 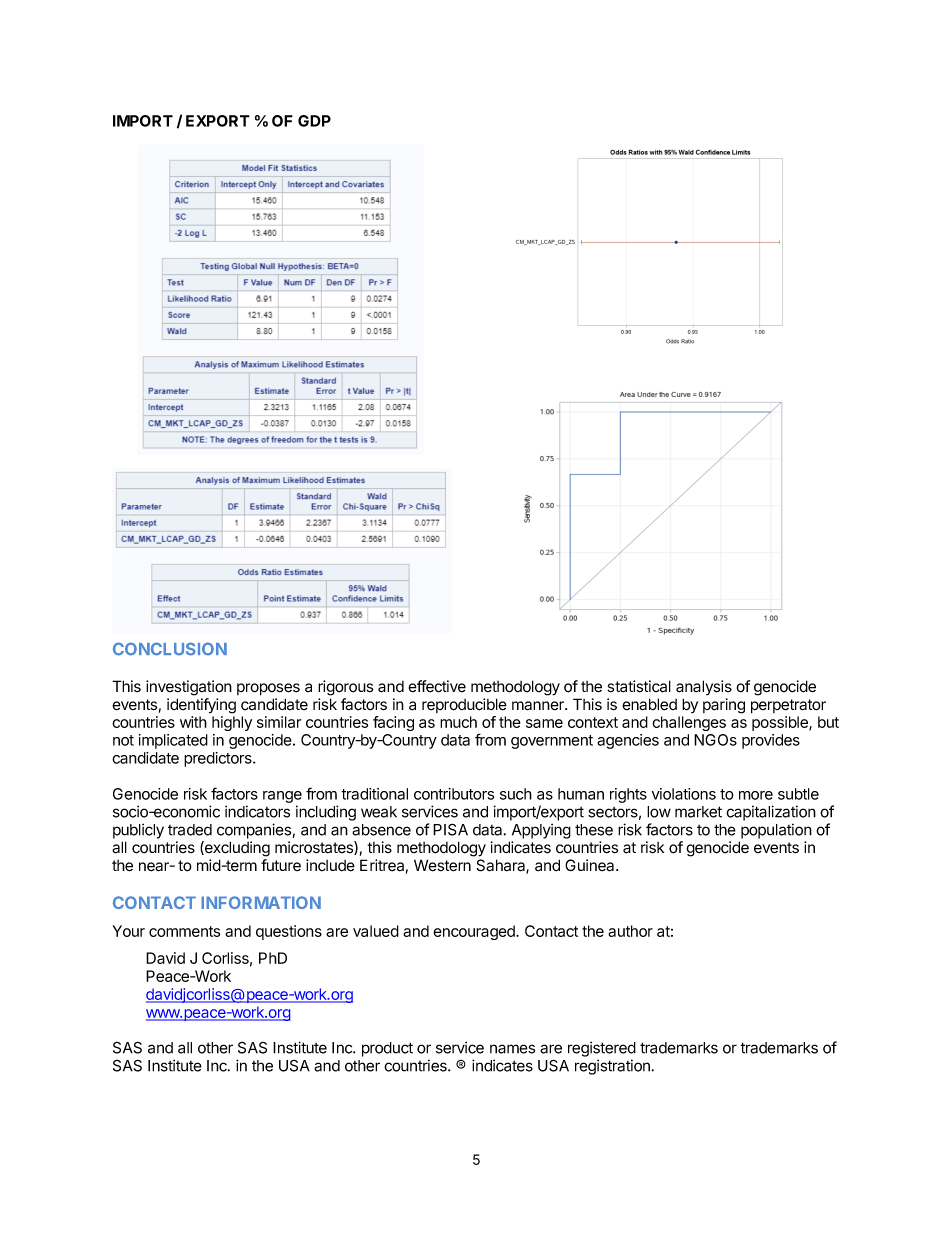 What do you see at coordinates (345, 688) in the screenshot?
I see `rigorous` at bounding box center [345, 688].
